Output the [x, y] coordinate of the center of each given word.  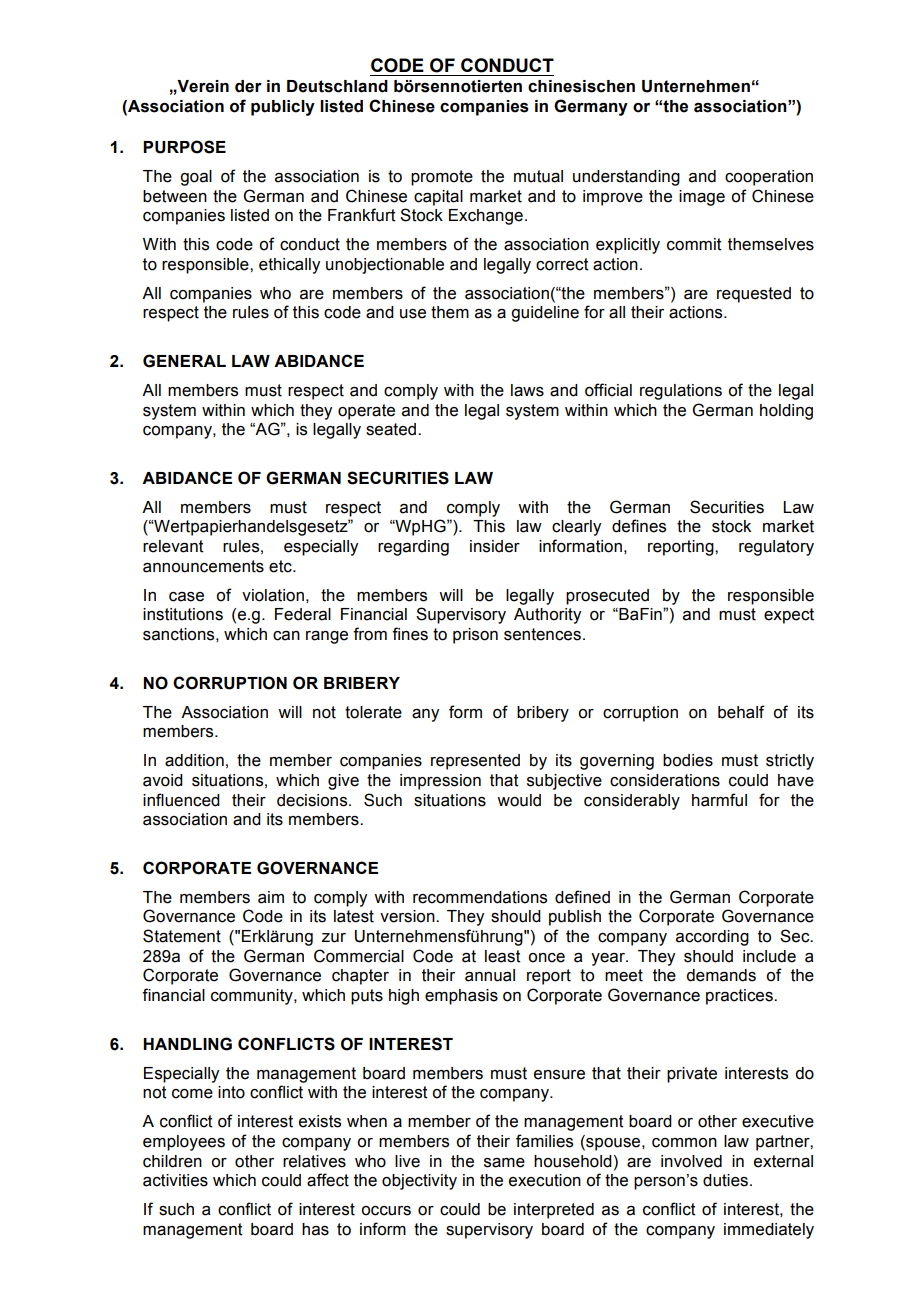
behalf [741, 712]
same [504, 1163]
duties [725, 1180]
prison [475, 636]
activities [175, 1180]
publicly [283, 108]
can [286, 636]
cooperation [769, 178]
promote [442, 178]
